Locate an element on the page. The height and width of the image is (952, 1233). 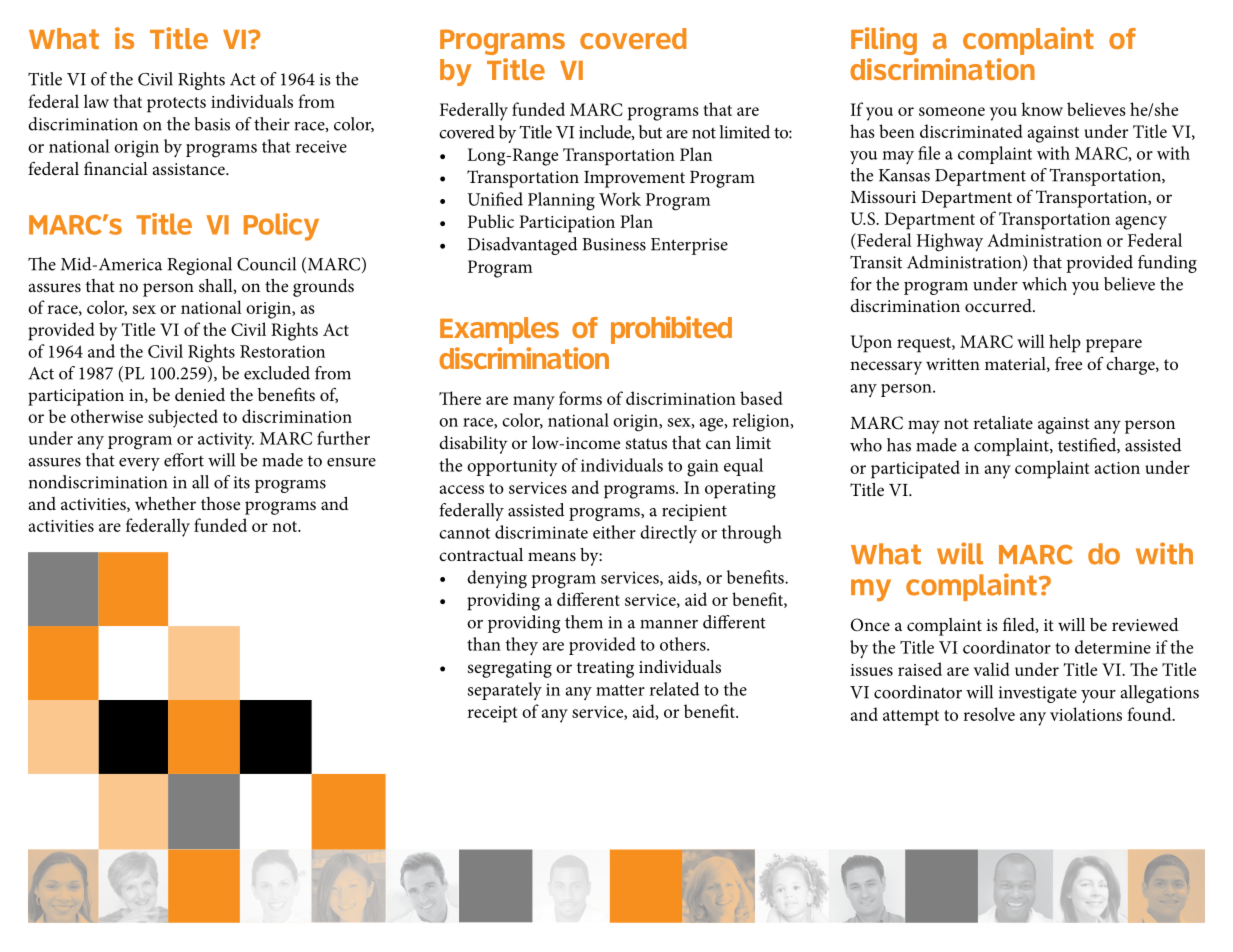
receipt is located at coordinates (492, 714).
